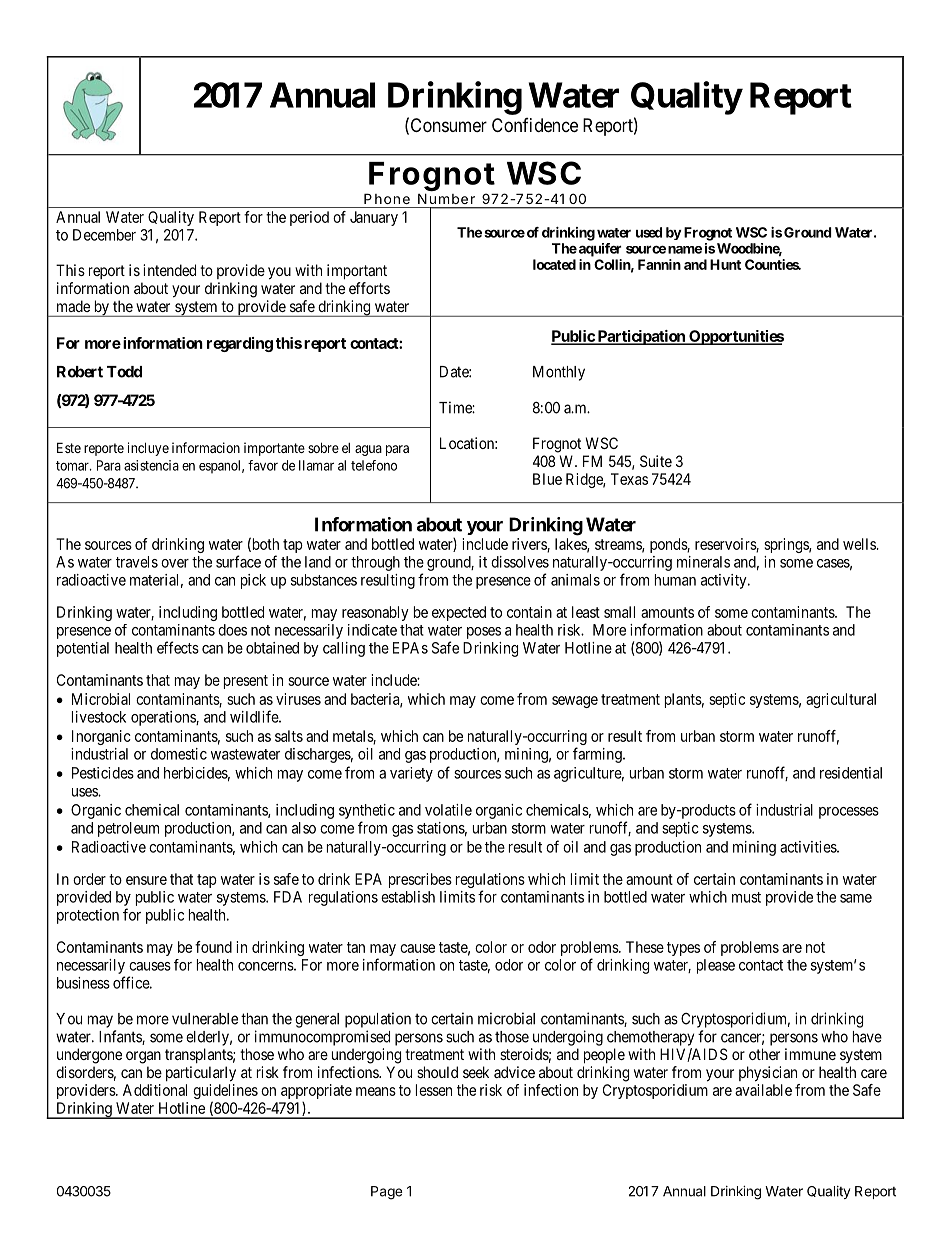 The image size is (952, 1233). Describe the element at coordinates (386, 1193) in the screenshot. I see `Page` at that location.
